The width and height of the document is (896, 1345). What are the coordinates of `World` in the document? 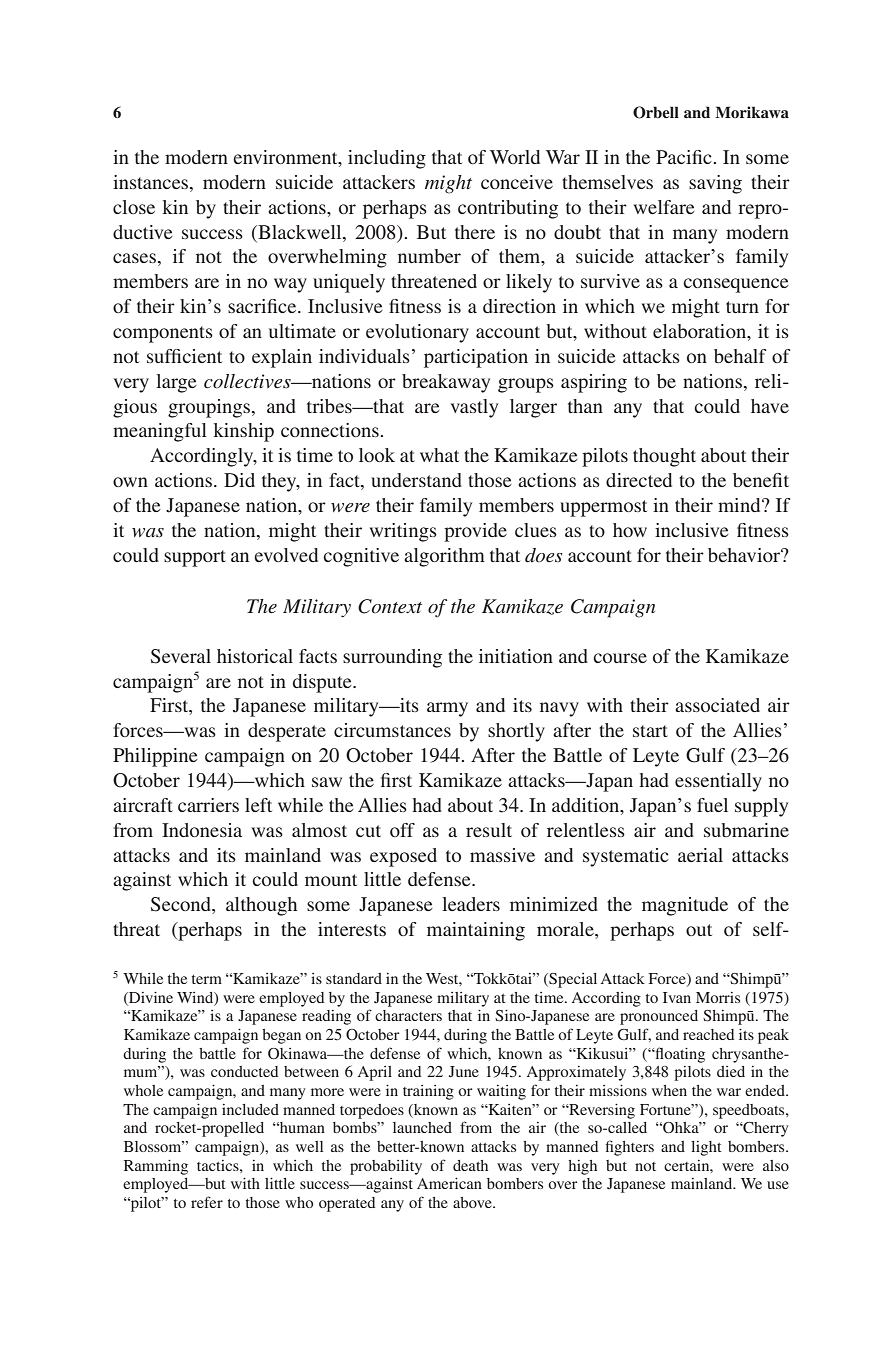 It's located at (515, 157).
